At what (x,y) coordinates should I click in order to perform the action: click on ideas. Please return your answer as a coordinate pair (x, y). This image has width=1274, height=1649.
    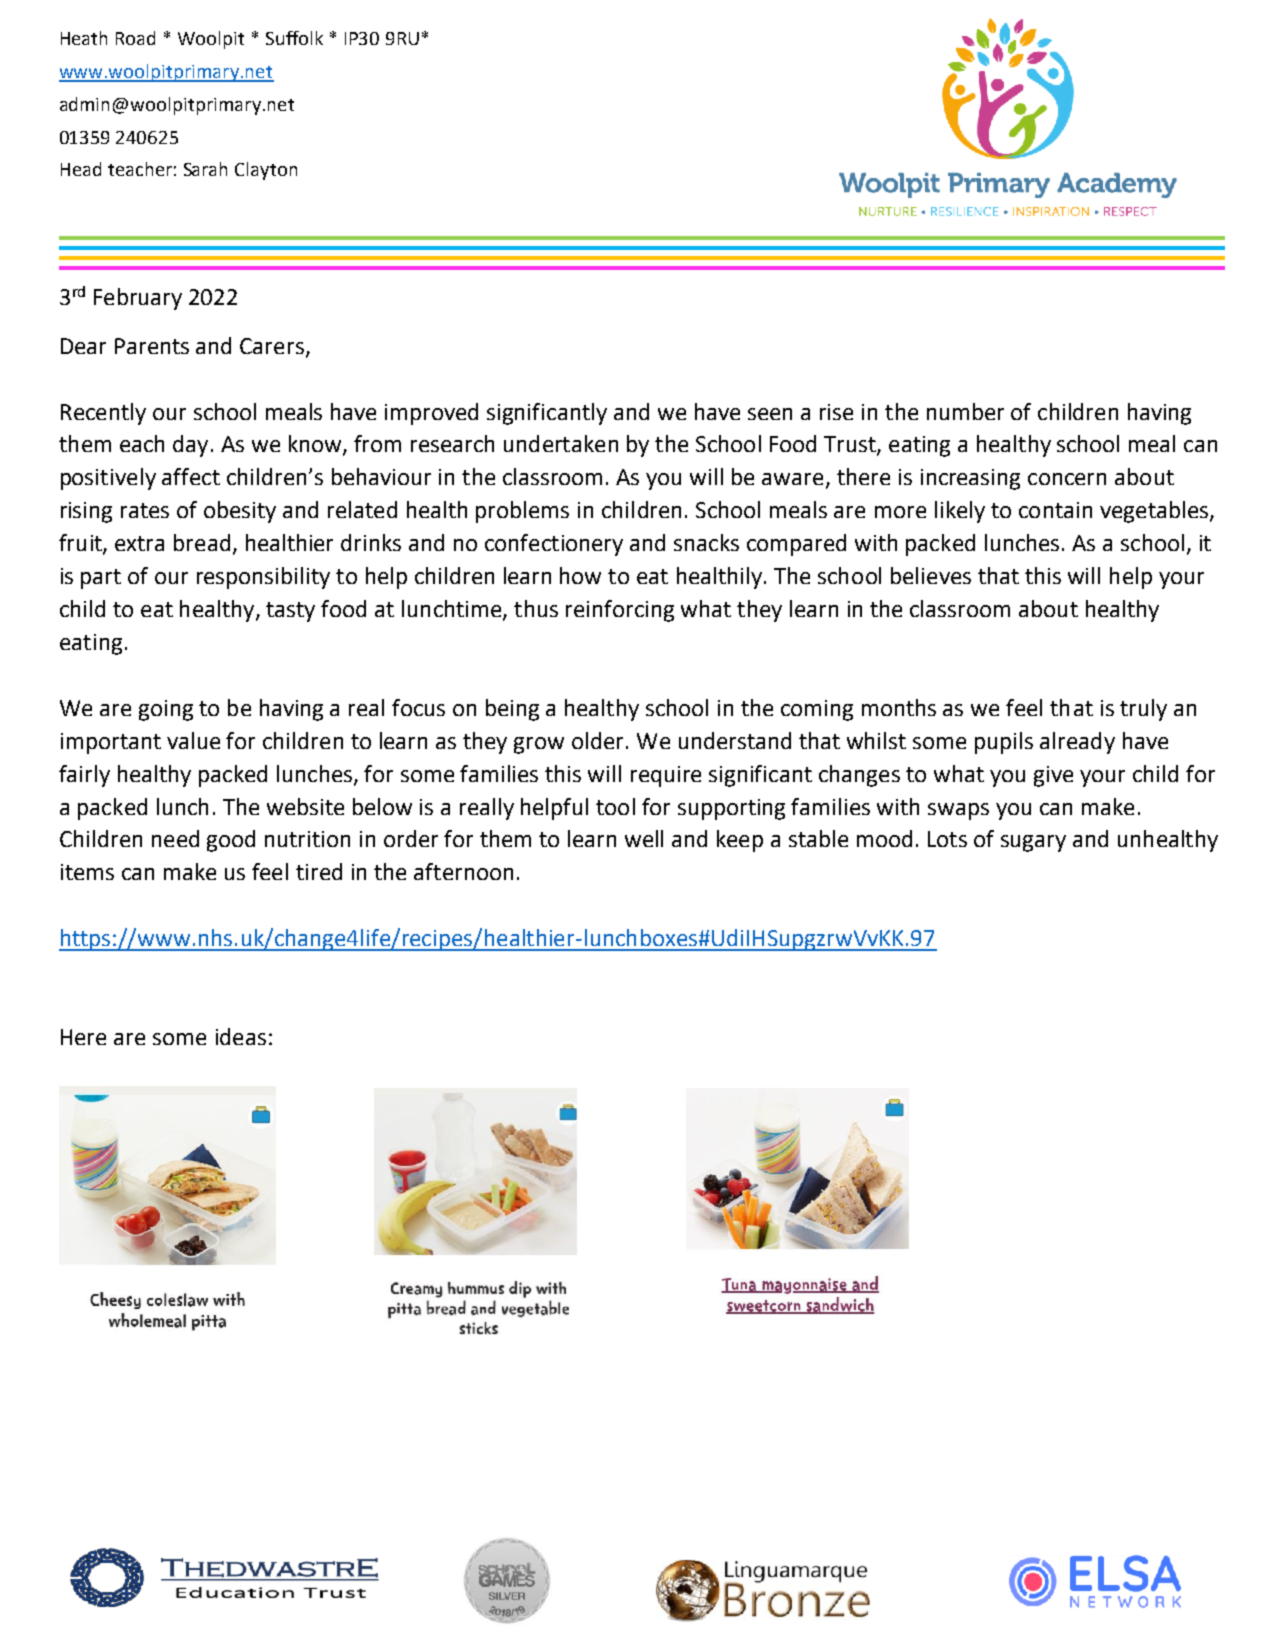
    Looking at the image, I should click on (241, 1036).
